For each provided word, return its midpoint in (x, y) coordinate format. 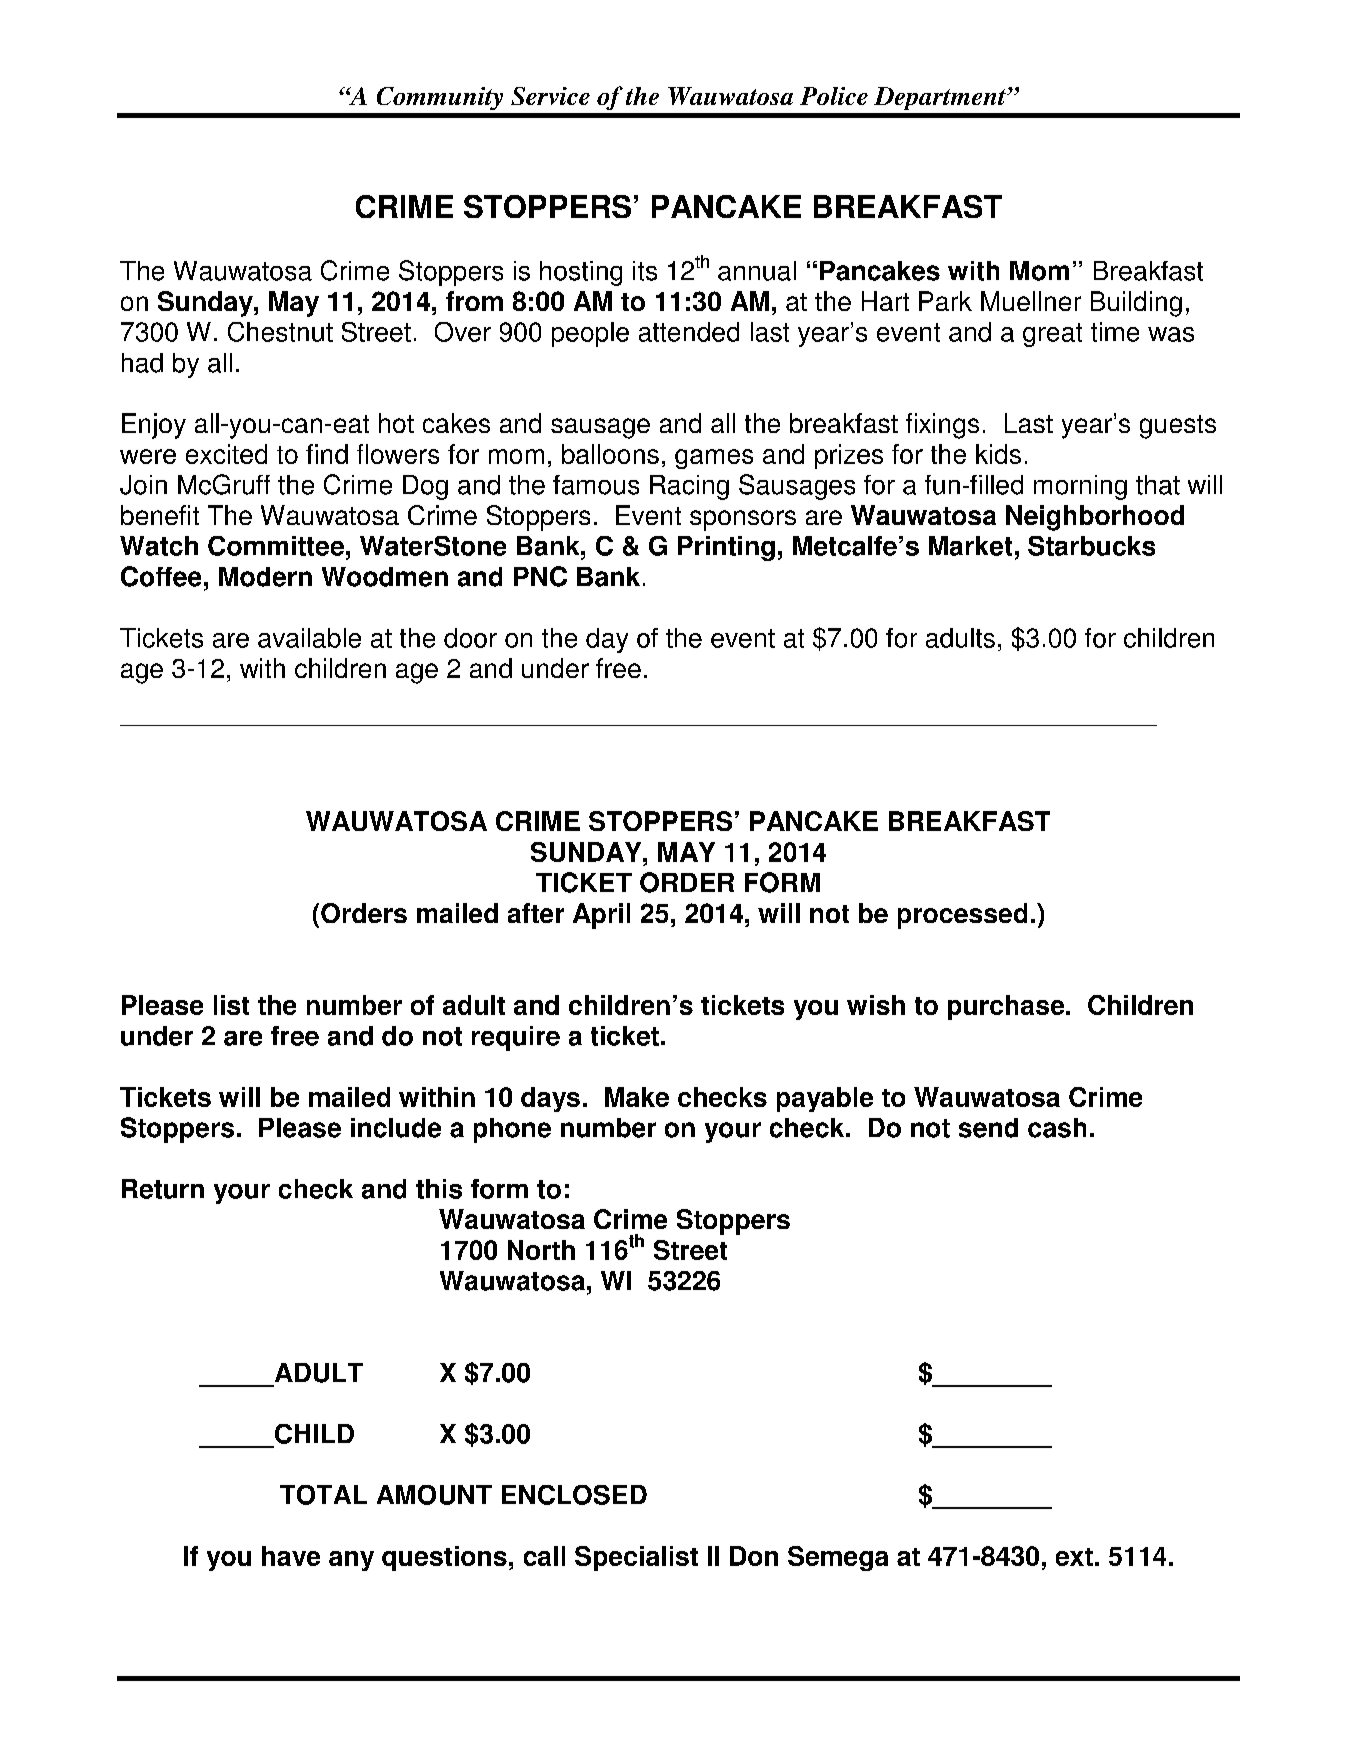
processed (962, 916)
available (309, 638)
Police (834, 96)
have (291, 1556)
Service (550, 96)
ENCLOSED (574, 1495)
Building (1136, 304)
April (601, 916)
